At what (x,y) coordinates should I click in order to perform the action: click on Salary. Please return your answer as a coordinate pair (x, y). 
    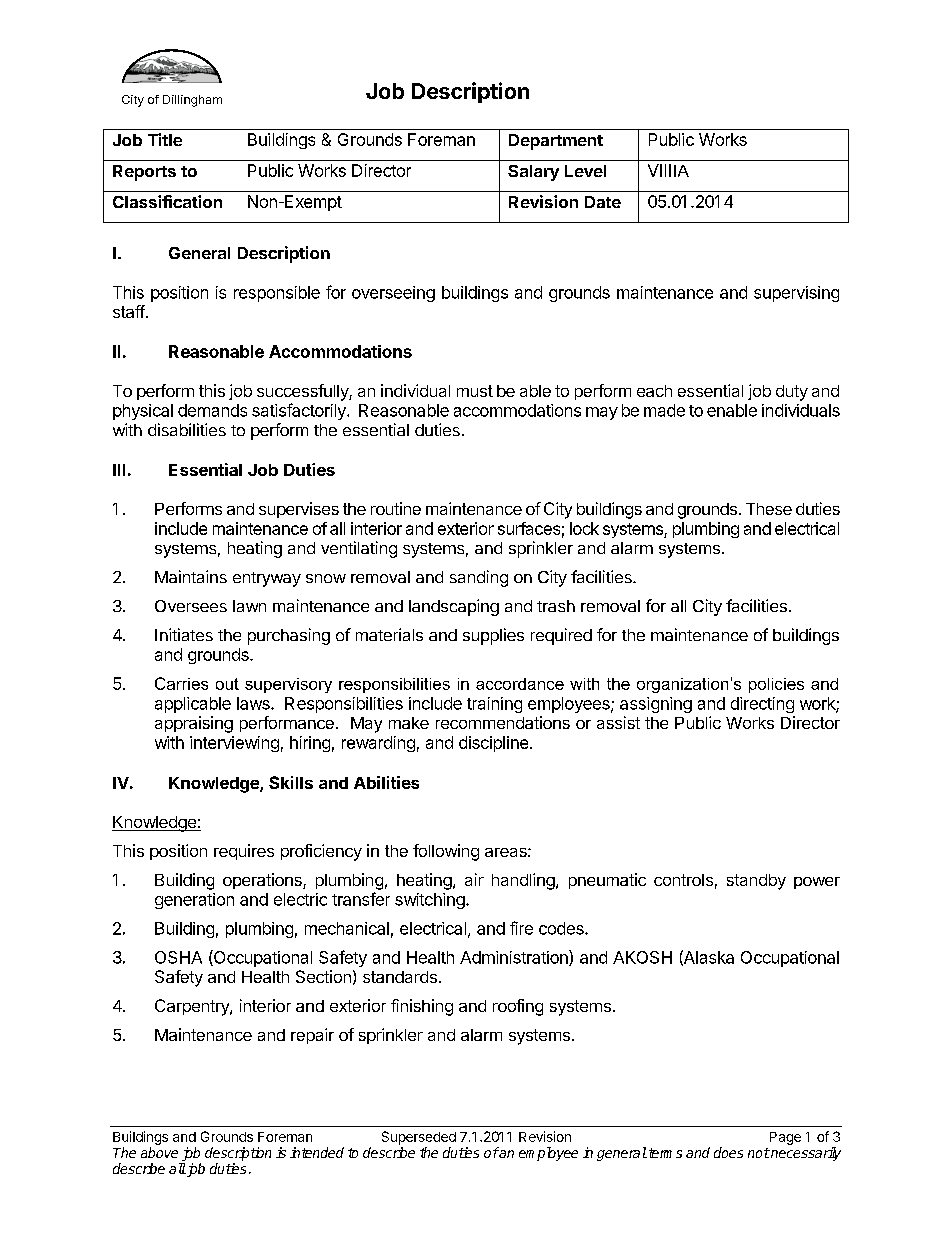
    Looking at the image, I should click on (533, 173).
